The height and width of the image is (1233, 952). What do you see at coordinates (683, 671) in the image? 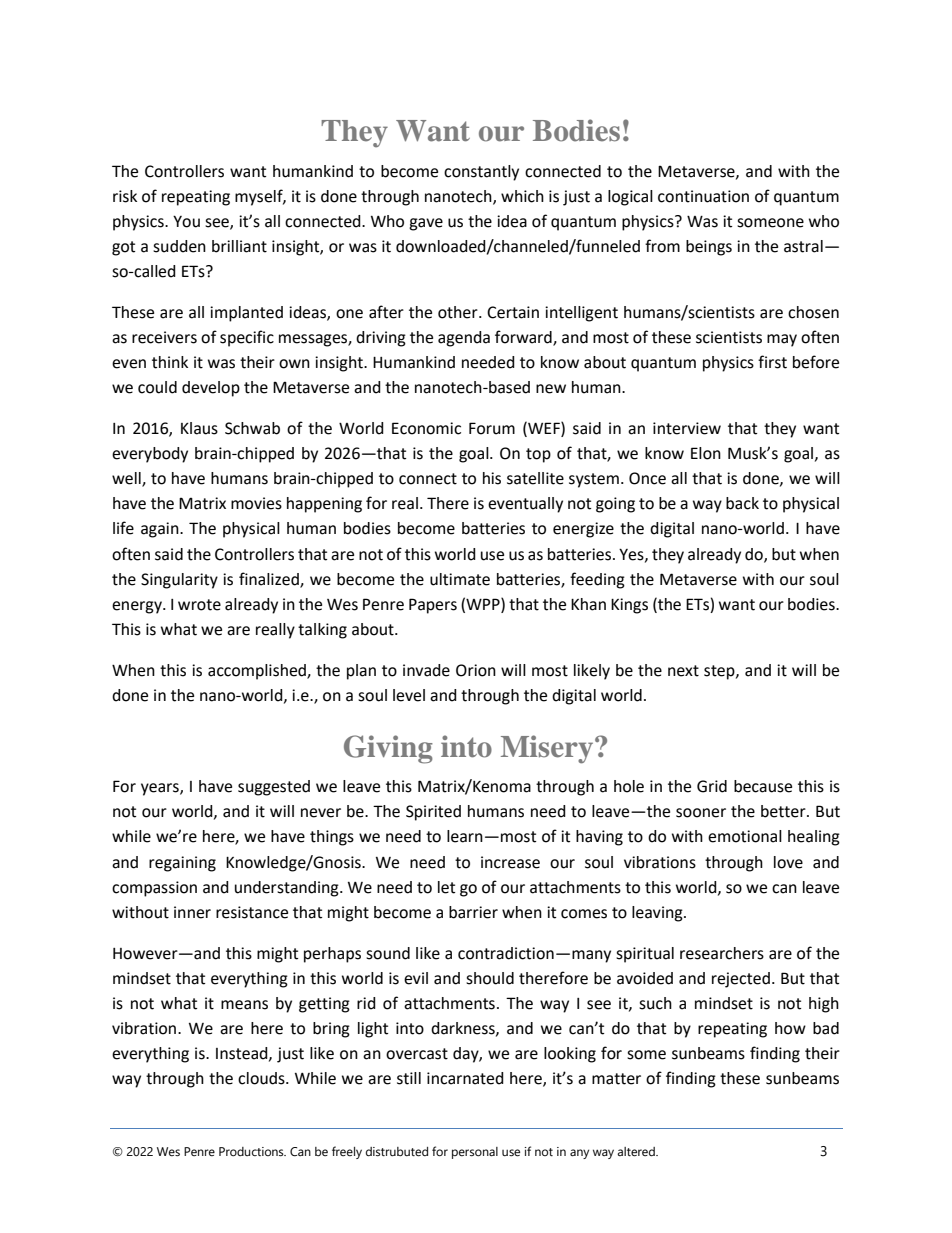
I see `next` at bounding box center [683, 671].
